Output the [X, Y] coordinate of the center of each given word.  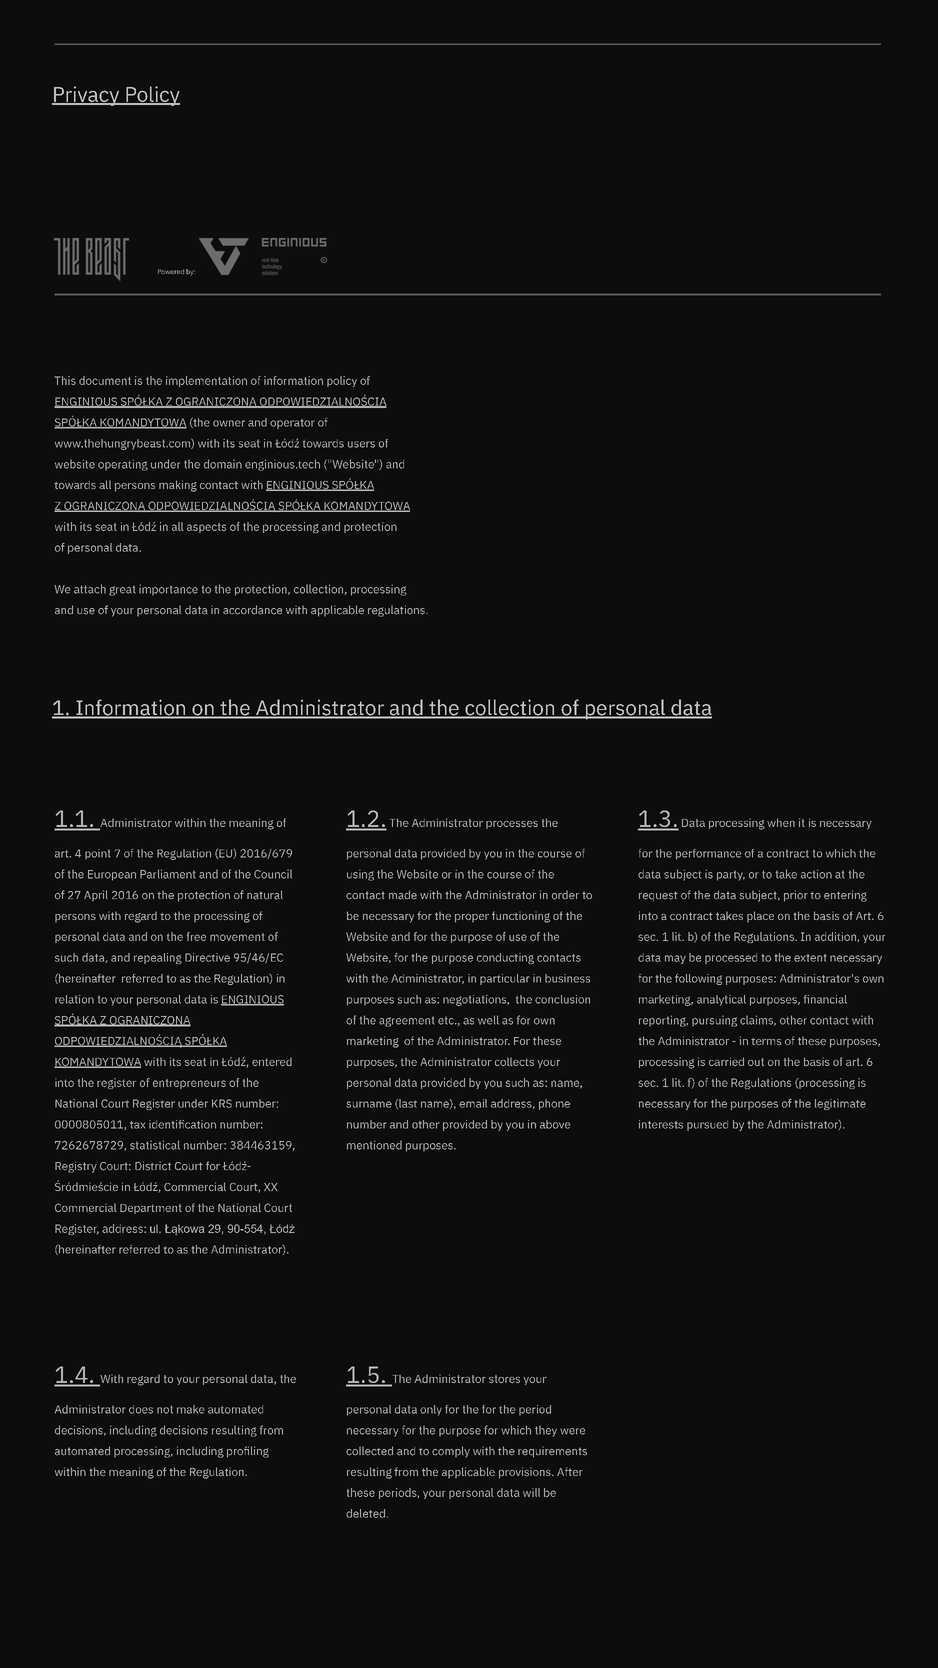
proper [472, 918]
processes [512, 825]
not [165, 1409]
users [361, 444]
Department [151, 1209]
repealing [158, 958]
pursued [707, 1125]
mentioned [374, 1145]
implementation [206, 381]
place [760, 917]
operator [292, 424]
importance [168, 590]
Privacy [87, 96]
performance [708, 854]
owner [229, 423]
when [781, 822]
